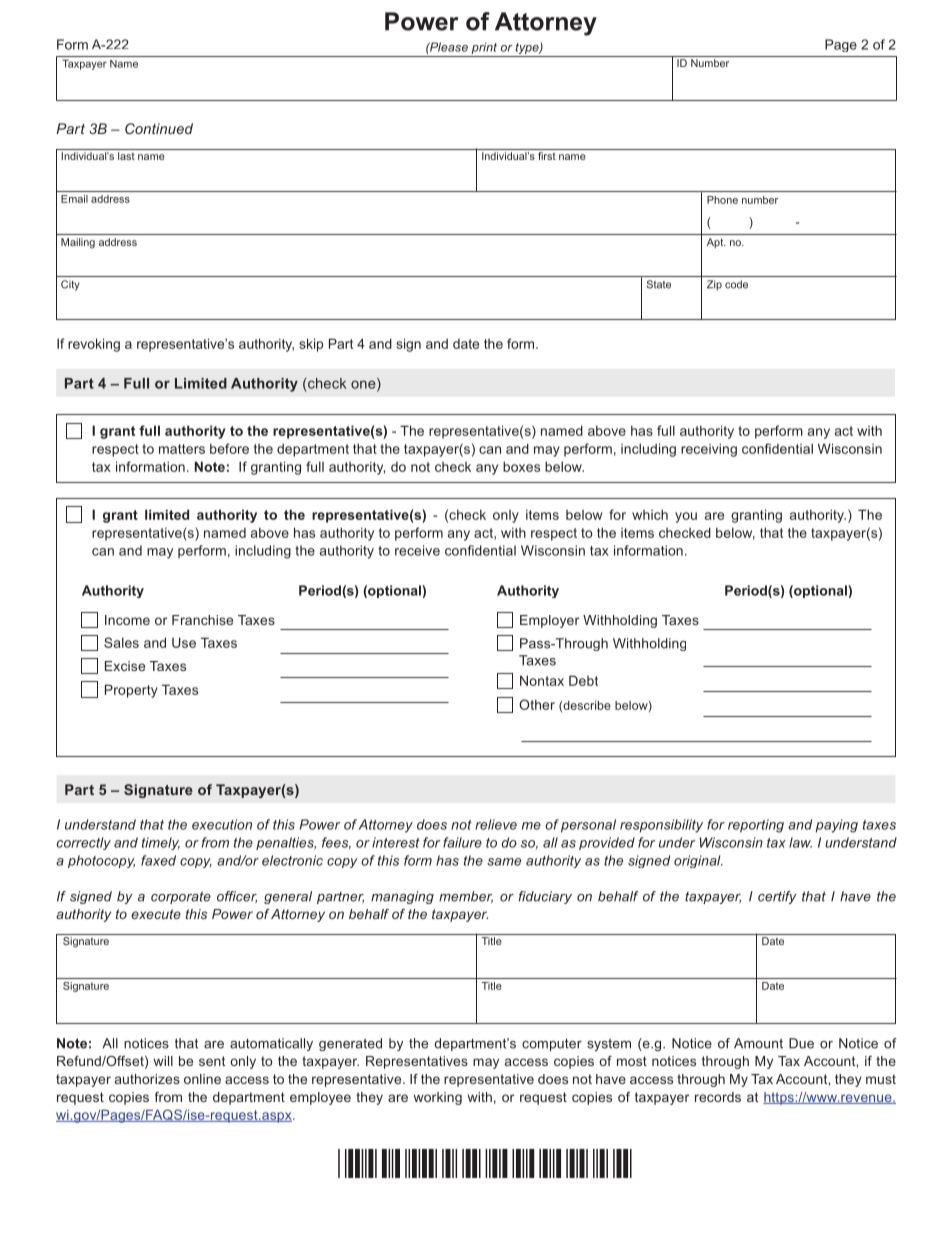 Image resolution: width=952 pixels, height=1233 pixels. What do you see at coordinates (163, 1061) in the screenshot?
I see `will` at bounding box center [163, 1061].
